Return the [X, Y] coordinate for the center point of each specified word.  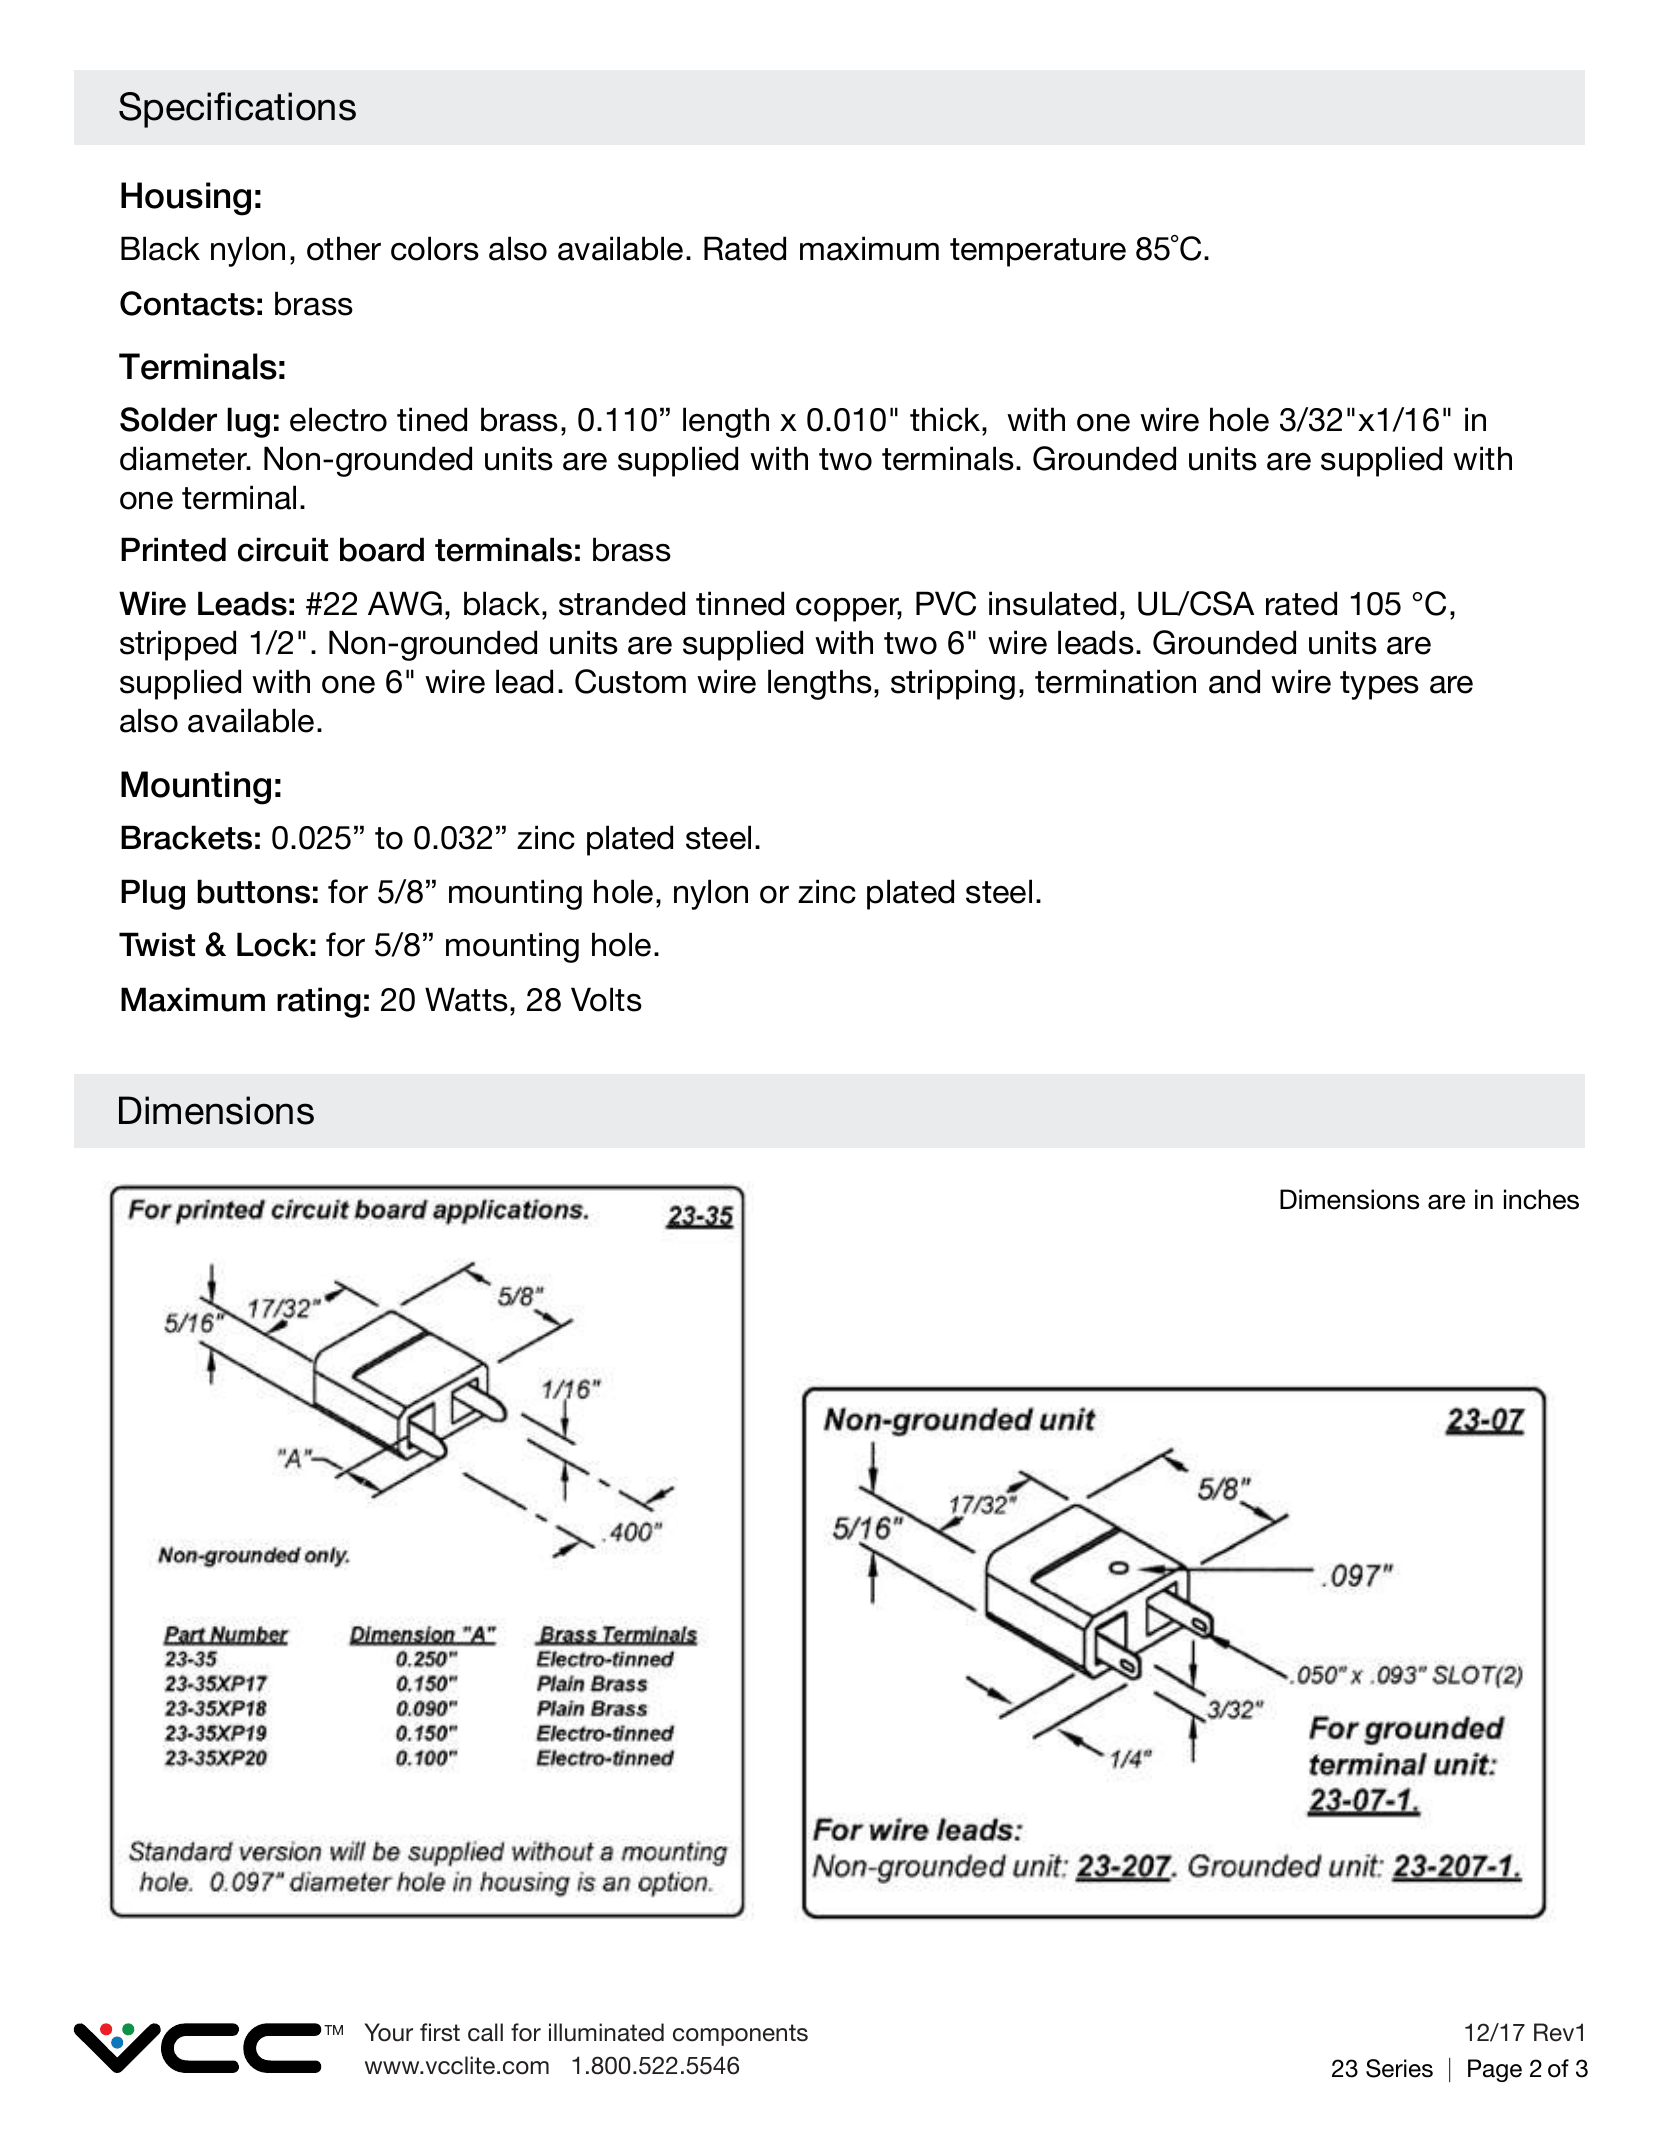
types [1379, 685]
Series [1399, 2068]
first [440, 2032]
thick [946, 419]
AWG [405, 603]
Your [388, 2032]
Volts [606, 999]
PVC [946, 603]
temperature [1038, 252]
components [740, 2035]
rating [319, 1002]
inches [1541, 1199]
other [344, 248]
